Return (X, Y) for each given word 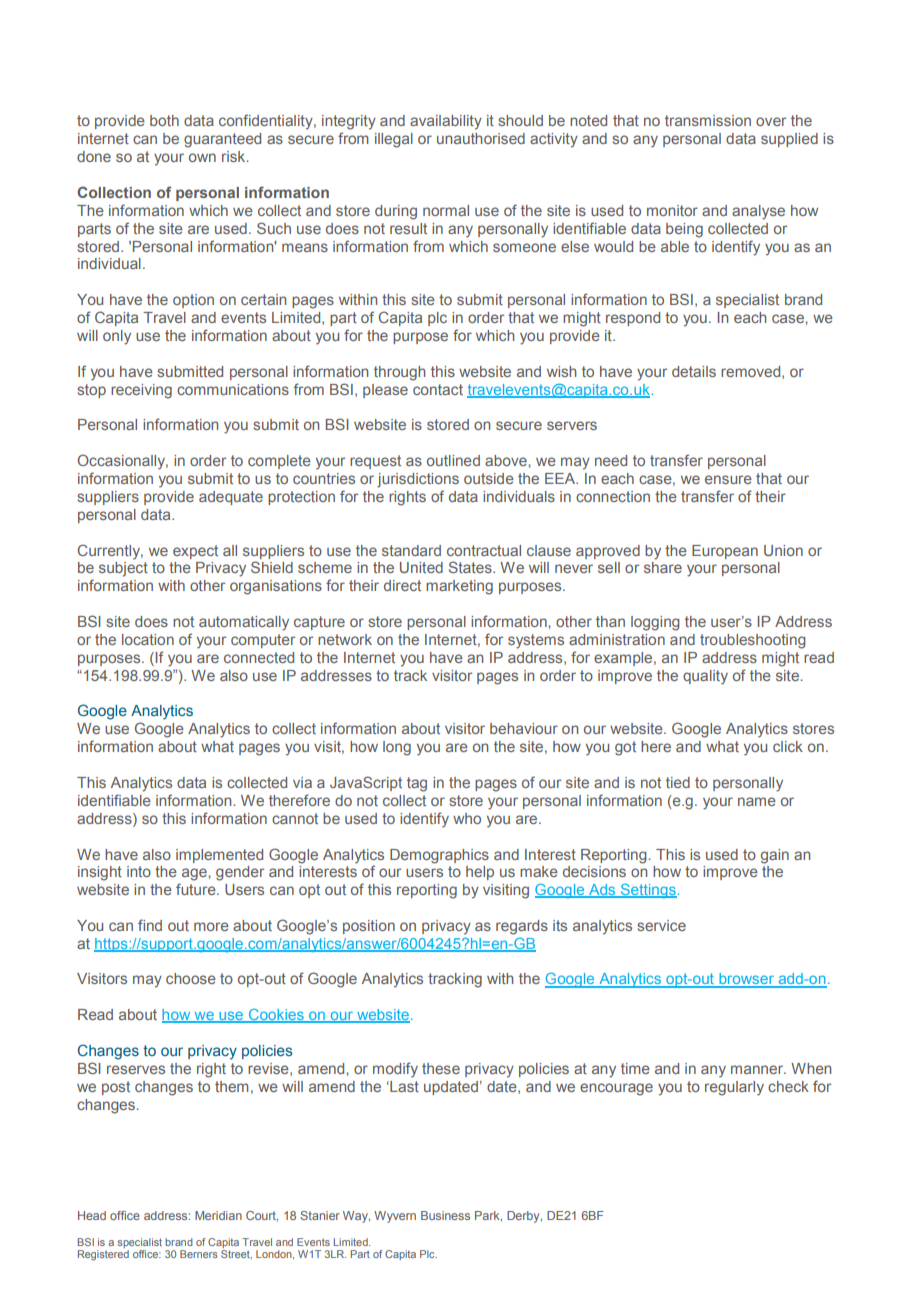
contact (438, 389)
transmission (708, 120)
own (202, 157)
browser (746, 980)
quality (705, 677)
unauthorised (481, 138)
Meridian (218, 1215)
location (148, 639)
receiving (141, 391)
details (694, 371)
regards (522, 927)
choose (191, 978)
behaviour (524, 728)
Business (445, 1215)
